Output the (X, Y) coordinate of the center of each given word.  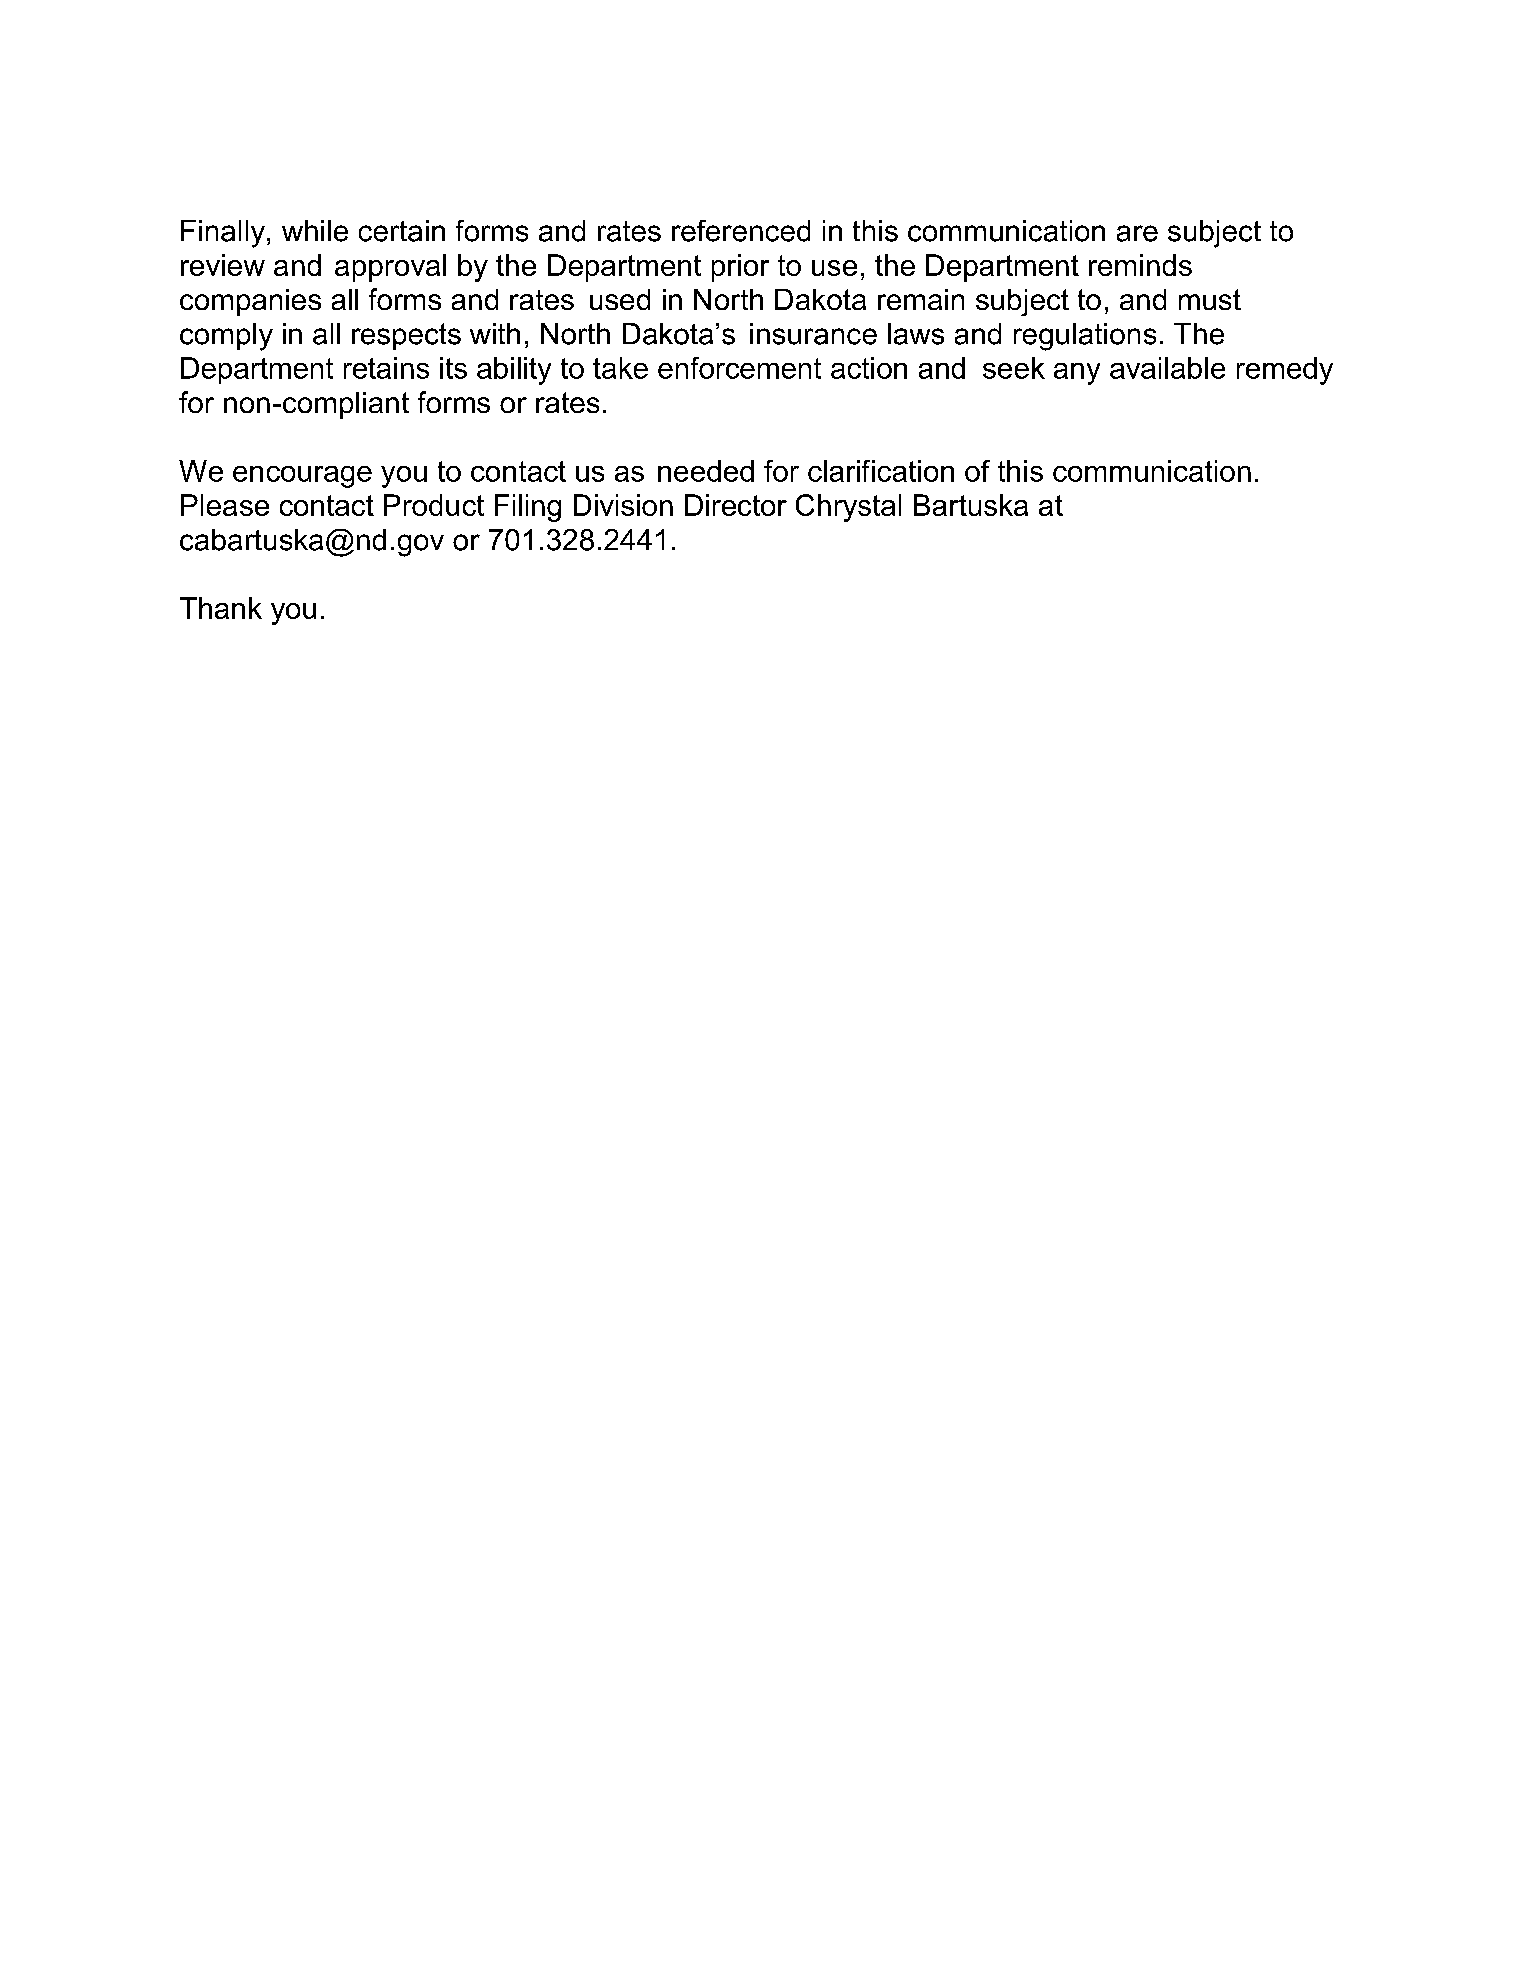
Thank (221, 608)
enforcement (739, 368)
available (1167, 368)
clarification (881, 471)
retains (386, 368)
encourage (302, 477)
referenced (741, 231)
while (315, 231)
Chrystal (848, 508)
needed (706, 471)
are (1137, 233)
